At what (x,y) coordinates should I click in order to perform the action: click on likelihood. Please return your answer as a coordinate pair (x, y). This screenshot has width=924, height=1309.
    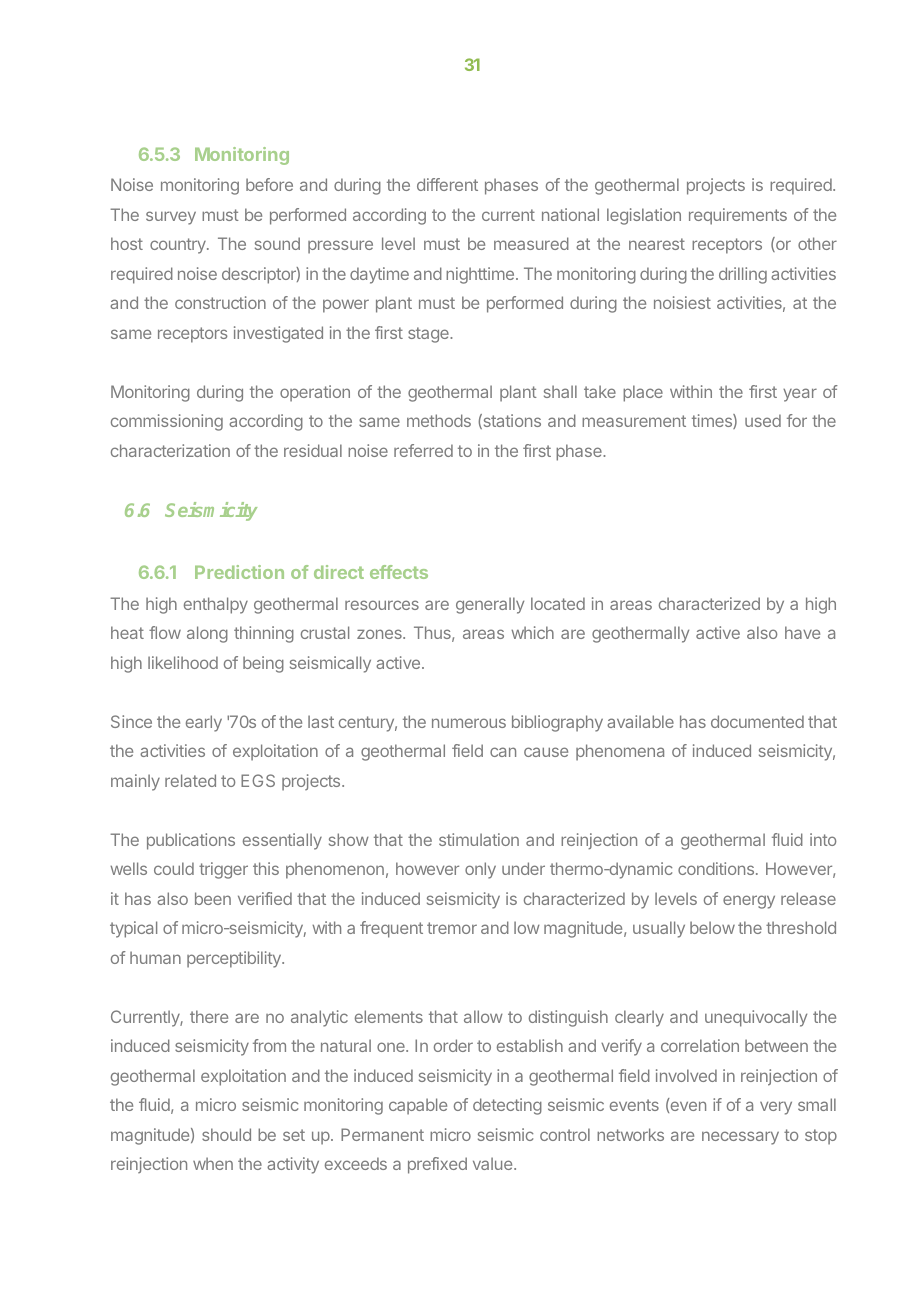
    Looking at the image, I should click on (183, 662).
